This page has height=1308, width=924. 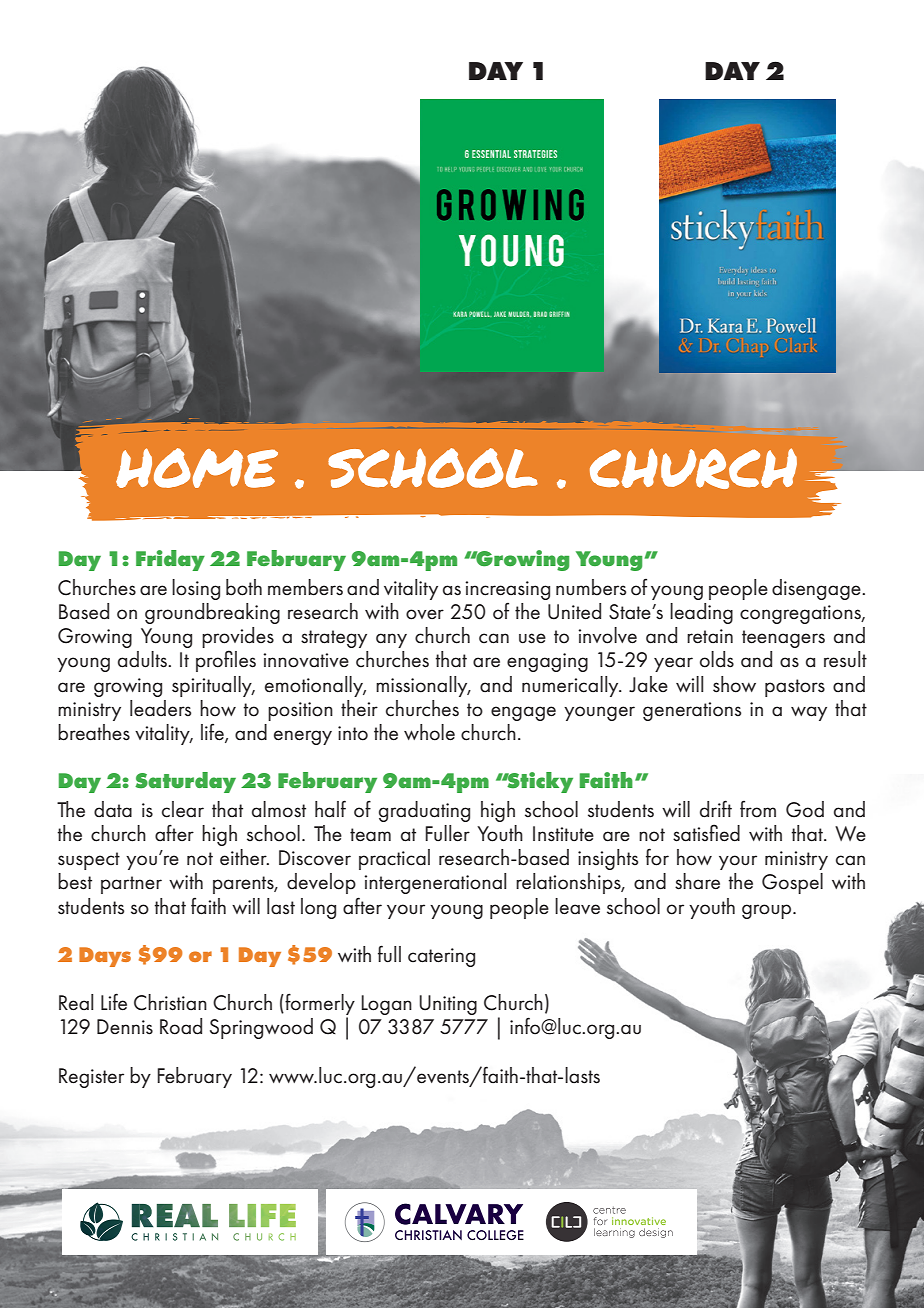 What do you see at coordinates (591, 587) in the page?
I see `numbers` at bounding box center [591, 587].
